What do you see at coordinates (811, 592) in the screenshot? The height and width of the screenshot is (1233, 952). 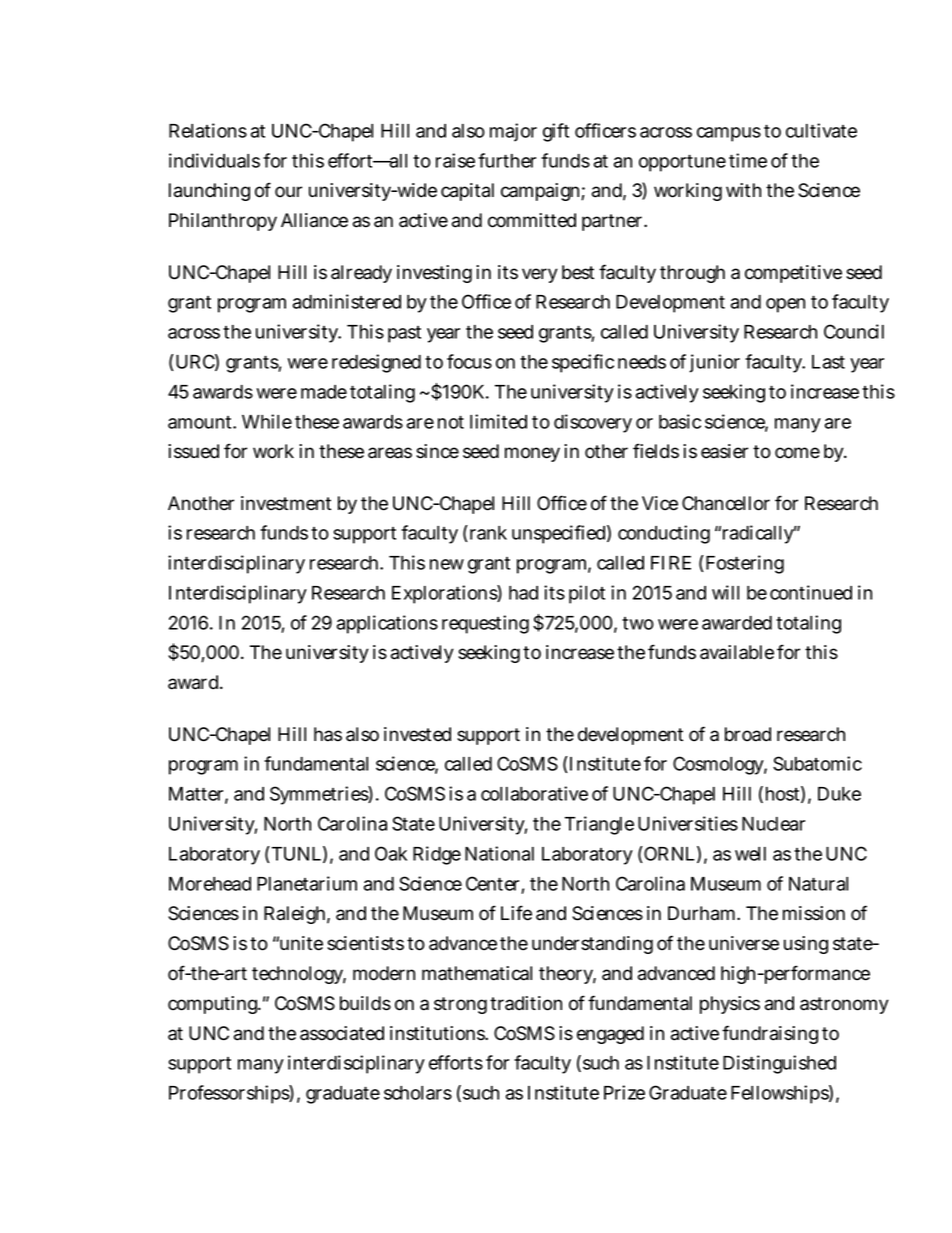 I see `continued` at bounding box center [811, 592].
